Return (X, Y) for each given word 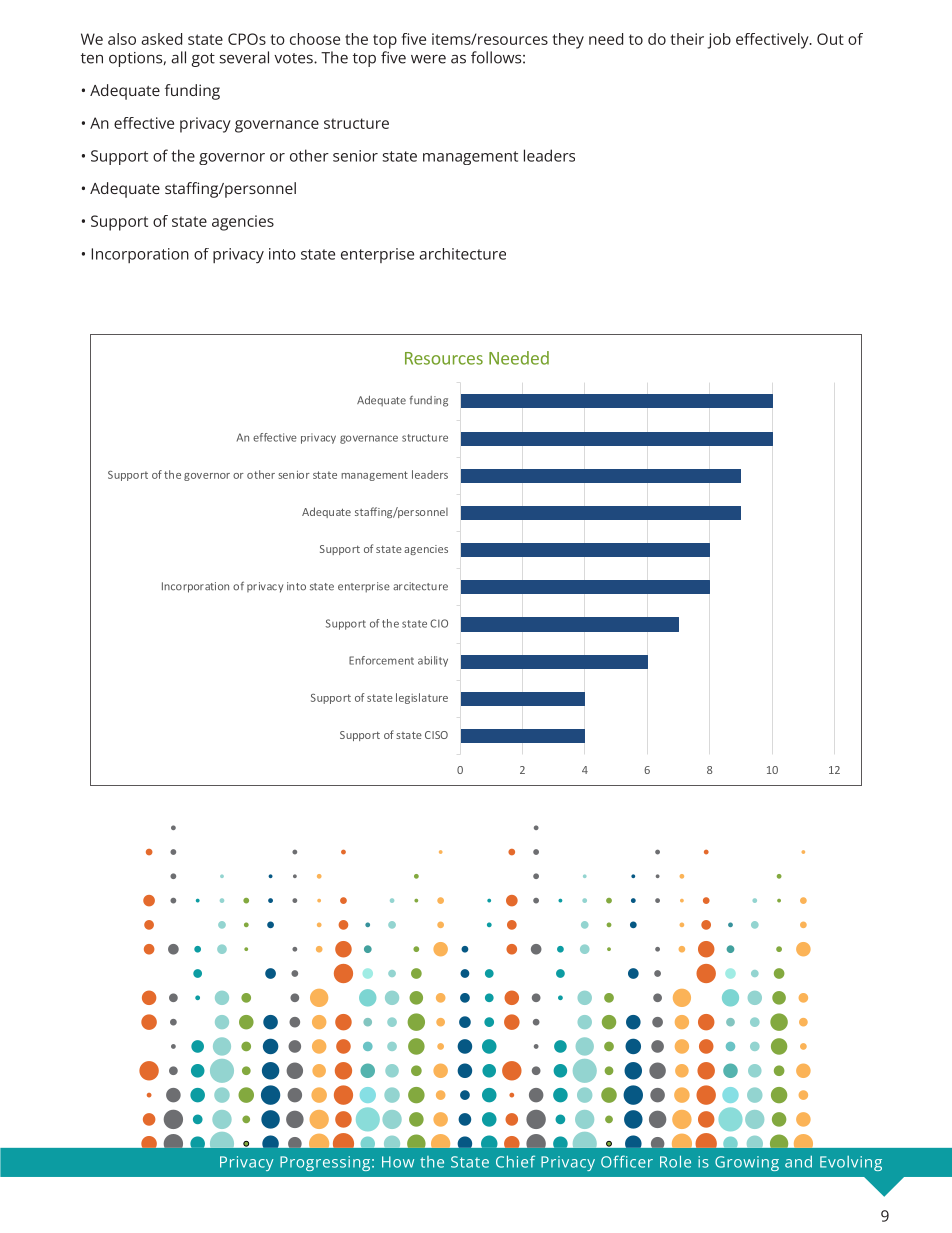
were (428, 59)
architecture (462, 254)
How (398, 1162)
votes (294, 58)
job (719, 41)
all (178, 57)
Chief (515, 1161)
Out (830, 39)
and (798, 1162)
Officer (627, 1161)
